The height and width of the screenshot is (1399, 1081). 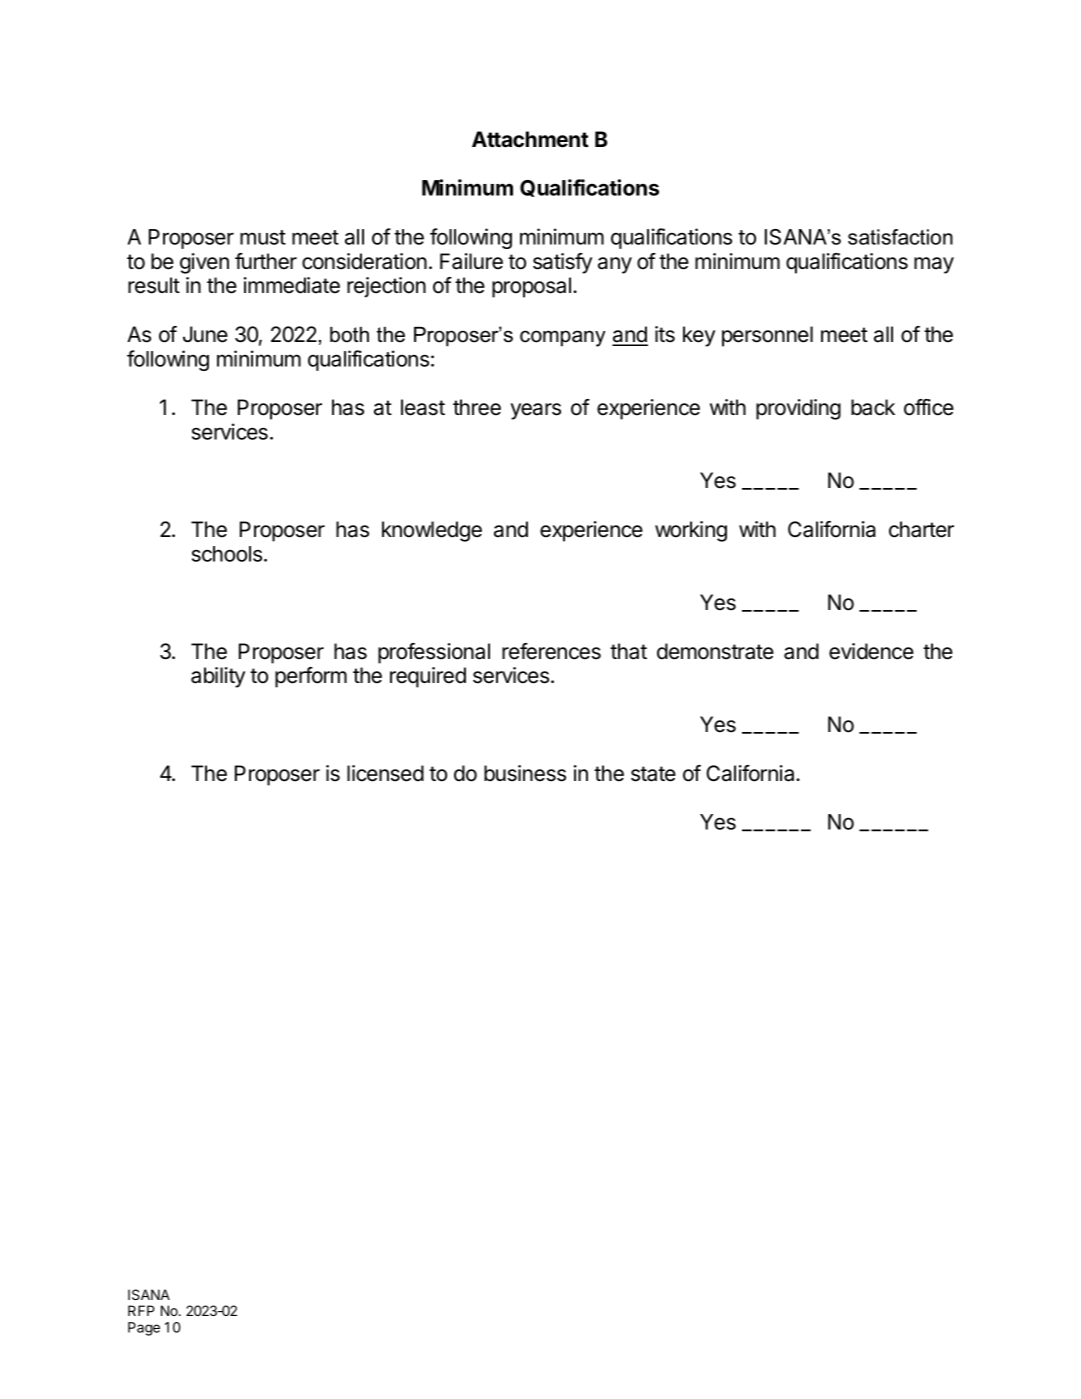 I want to click on must, so click(x=263, y=237).
